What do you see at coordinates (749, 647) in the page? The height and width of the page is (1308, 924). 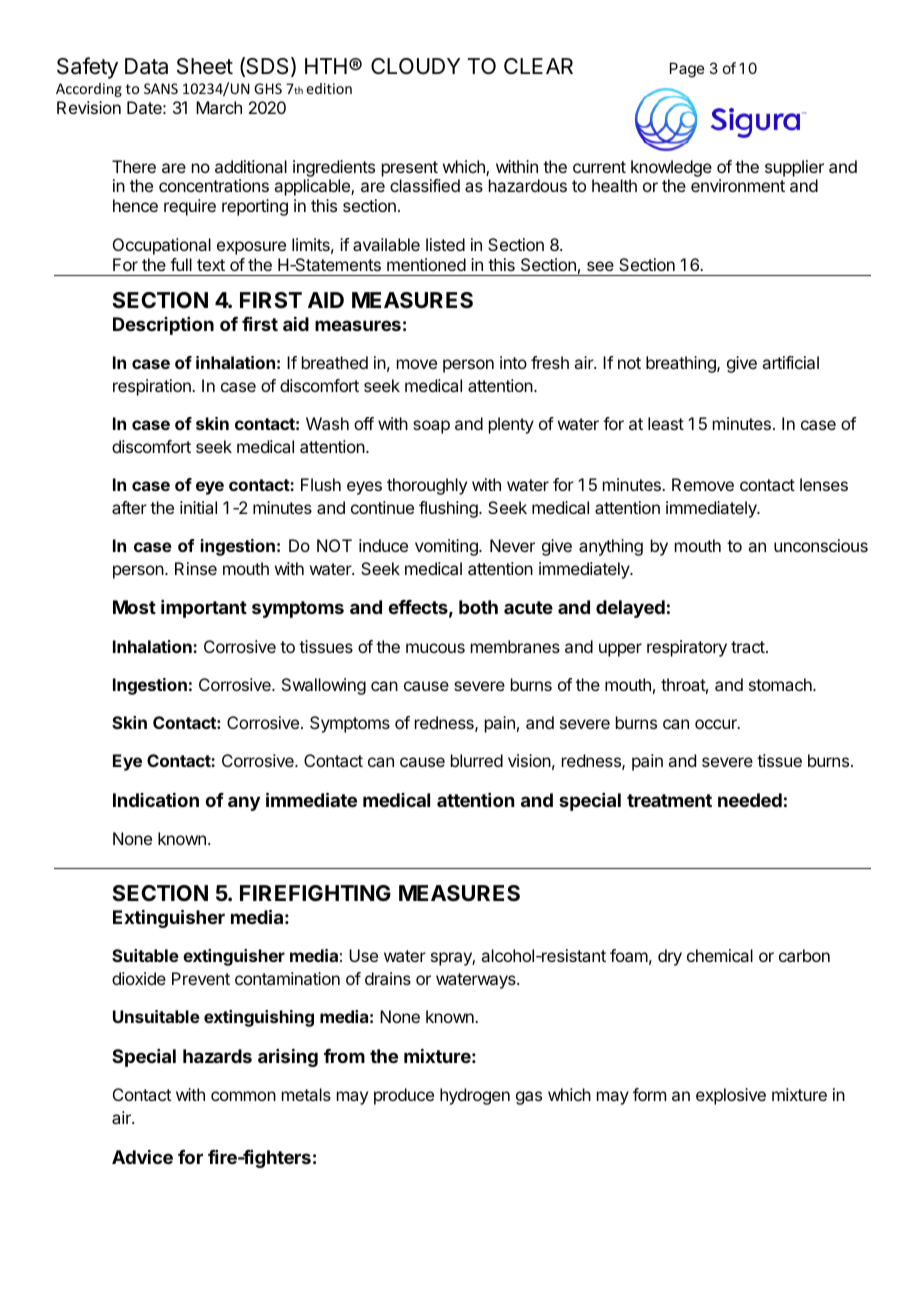 I see `tract` at bounding box center [749, 647].
